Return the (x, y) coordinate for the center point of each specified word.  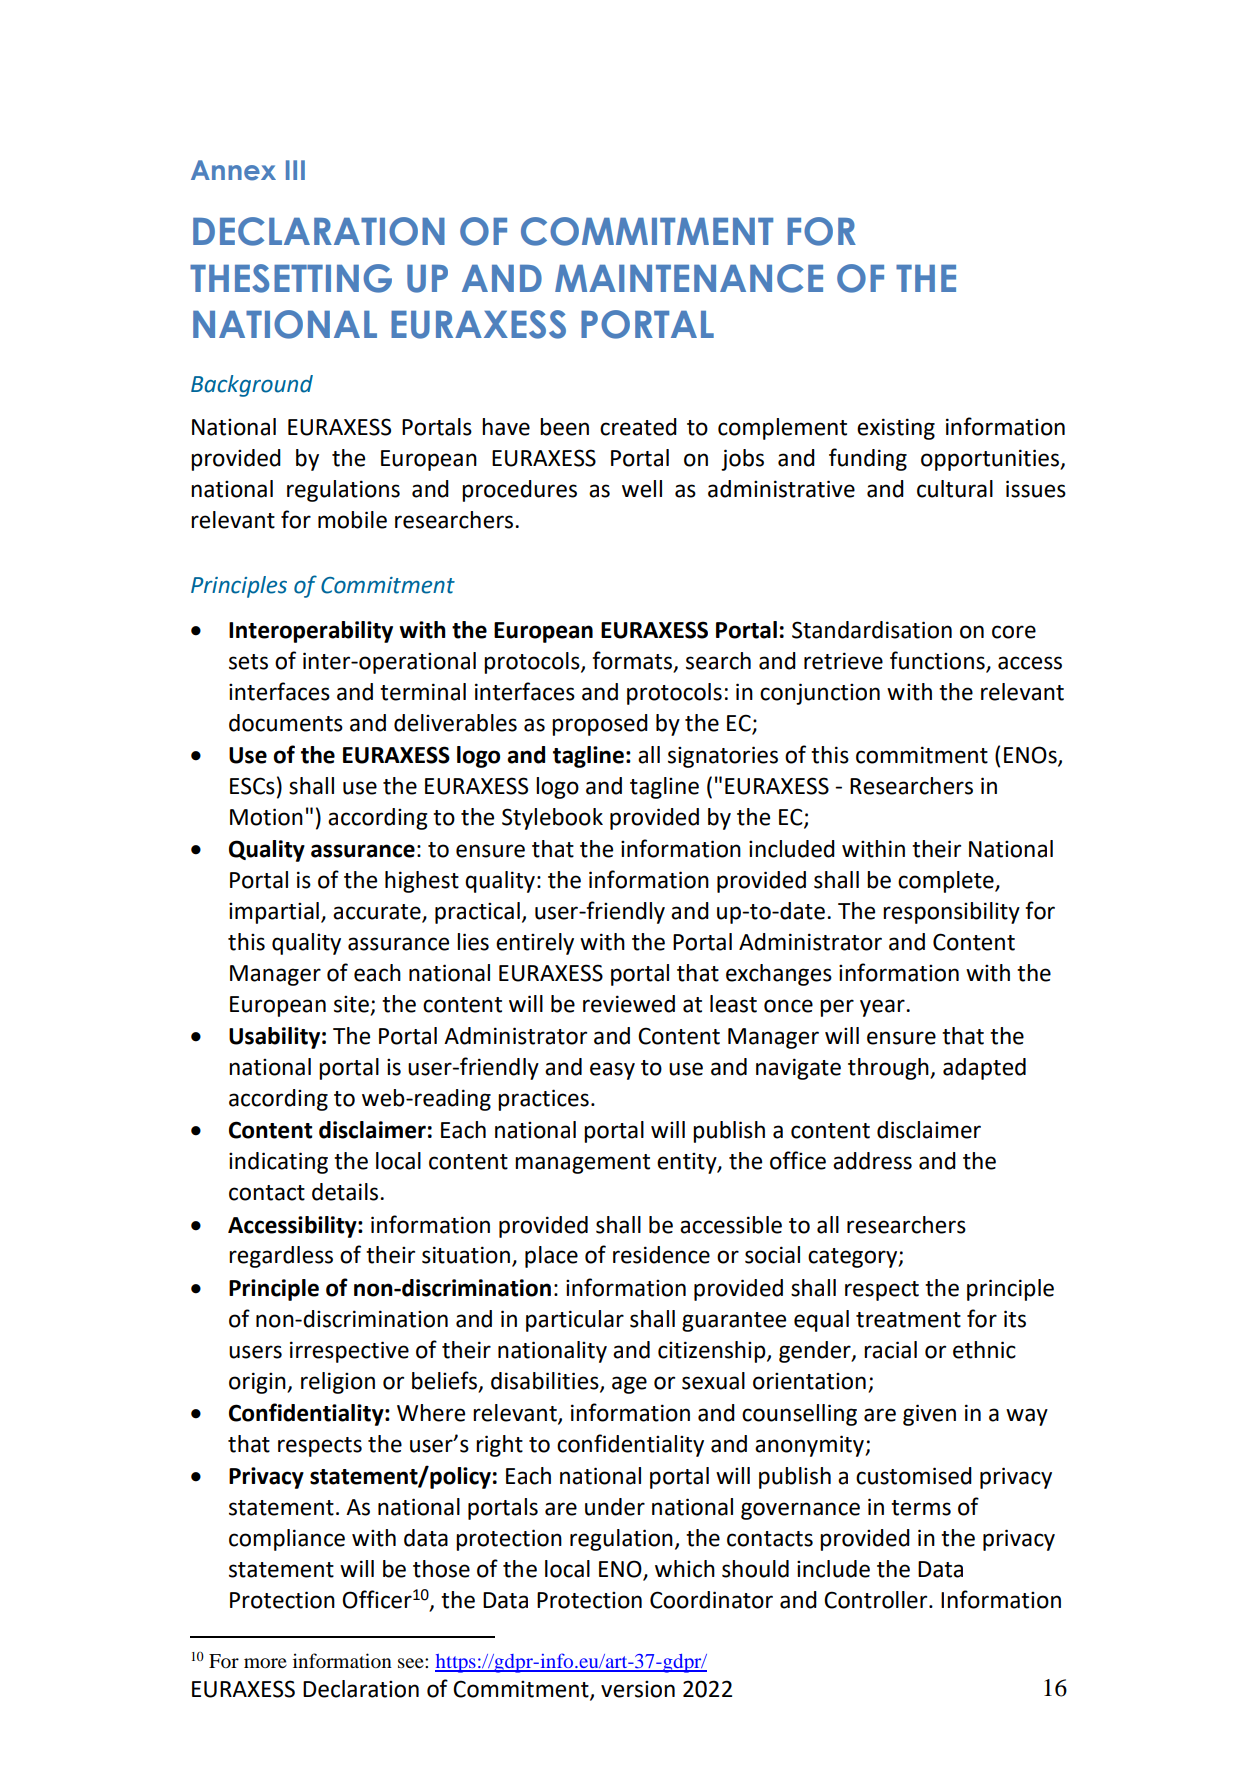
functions (938, 661)
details (346, 1192)
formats (633, 661)
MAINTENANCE (689, 278)
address (872, 1161)
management (582, 1164)
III (295, 170)
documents (286, 723)
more (265, 1663)
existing (896, 429)
